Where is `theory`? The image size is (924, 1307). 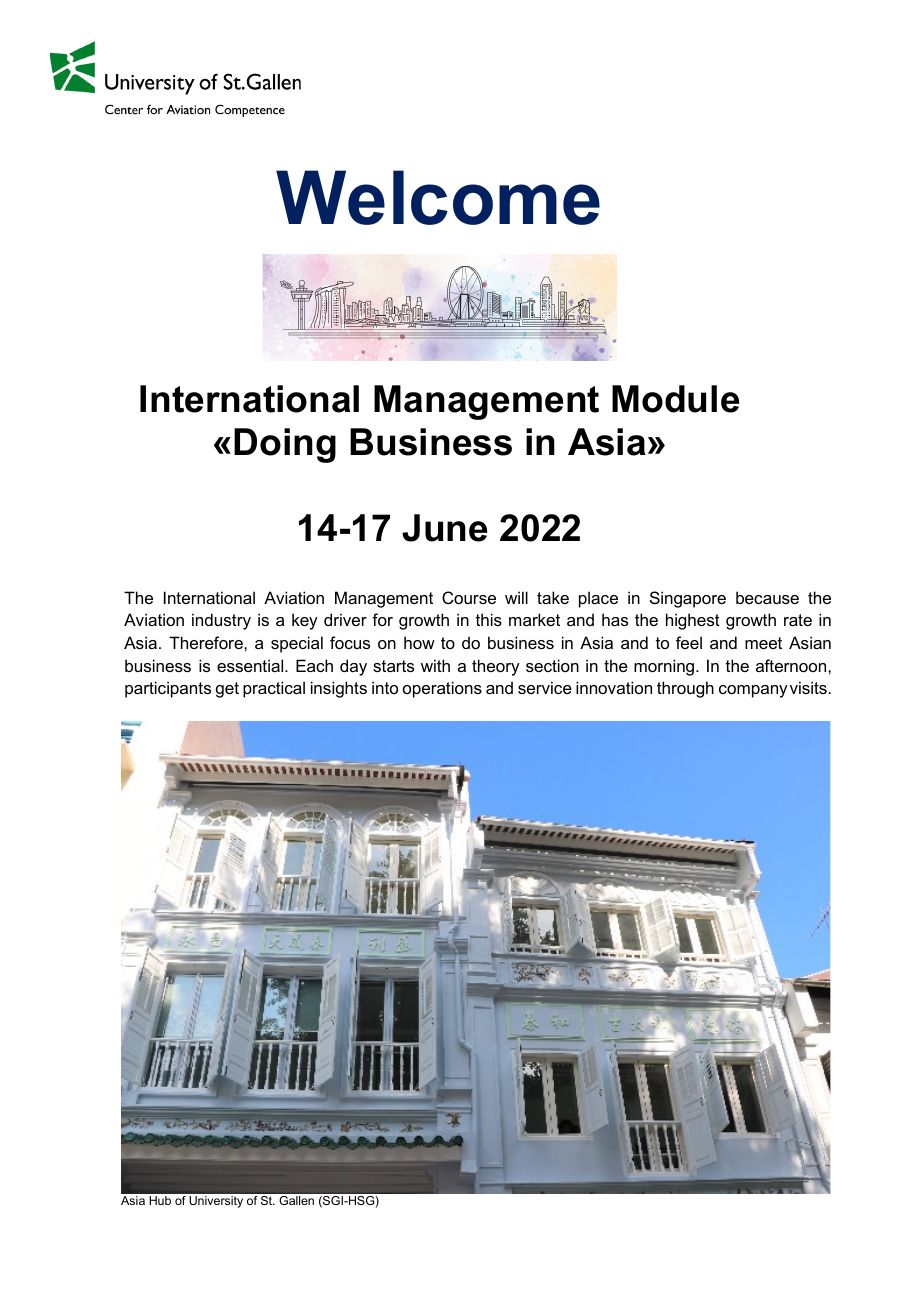
theory is located at coordinates (496, 667).
